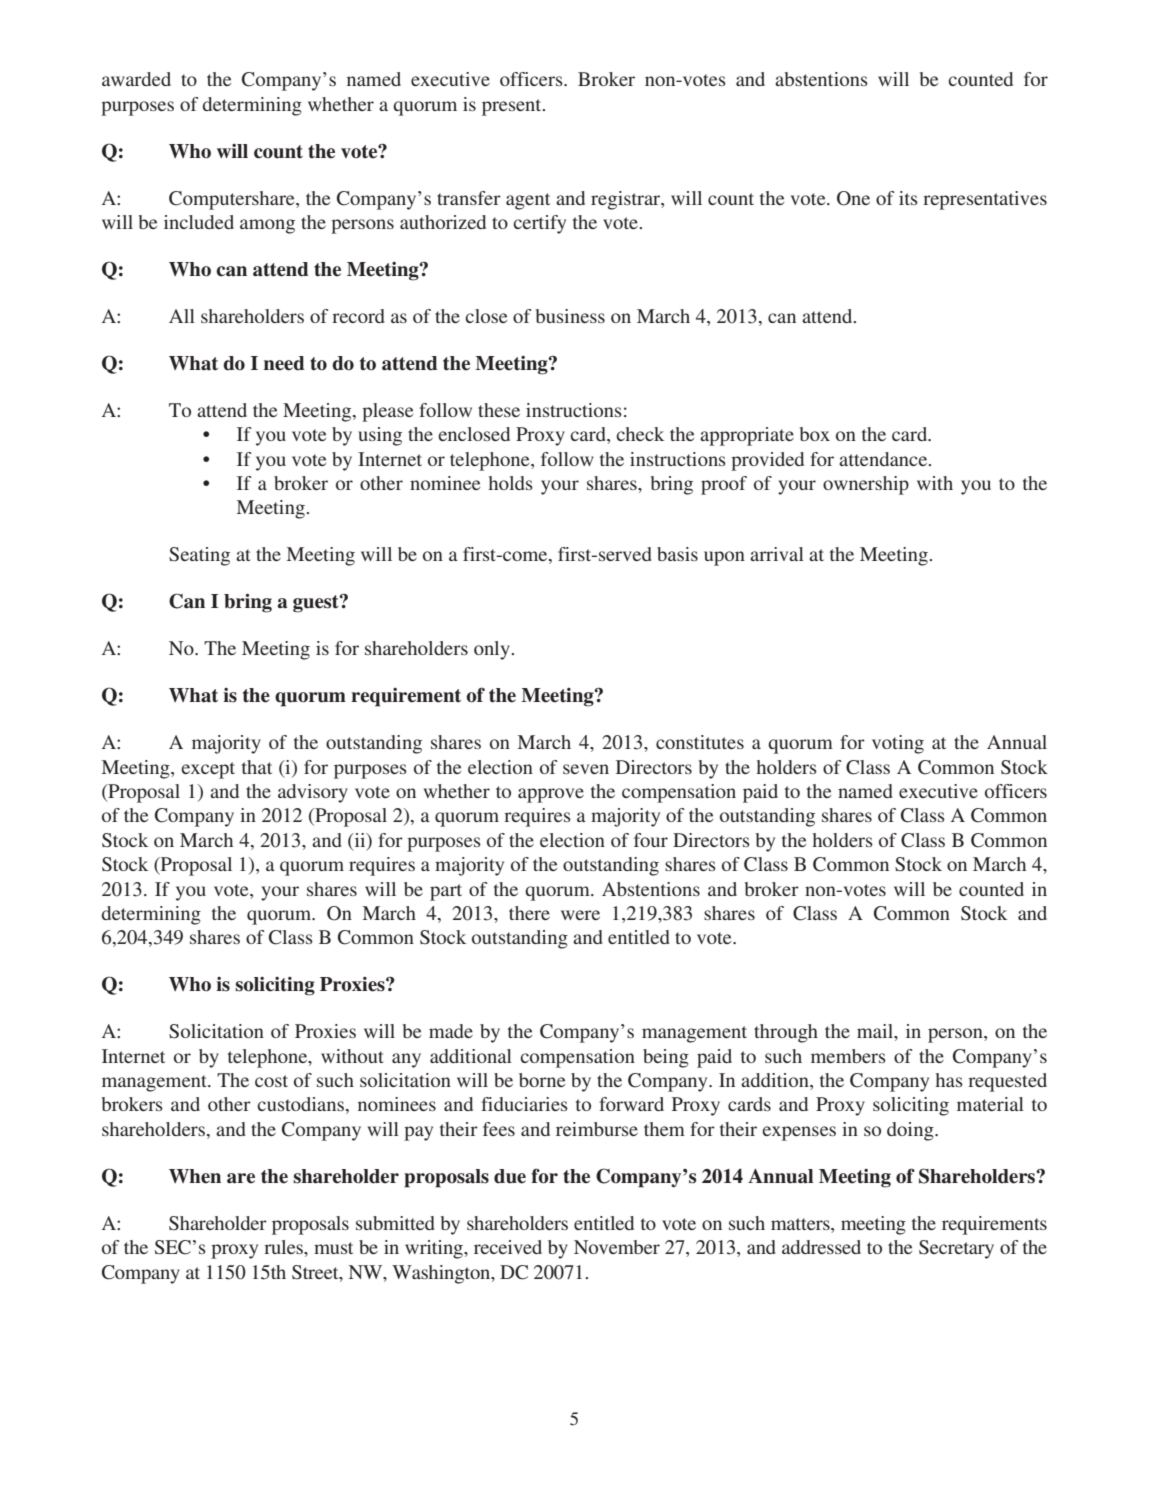 Image resolution: width=1149 pixels, height=1487 pixels. I want to click on only, so click(492, 650).
